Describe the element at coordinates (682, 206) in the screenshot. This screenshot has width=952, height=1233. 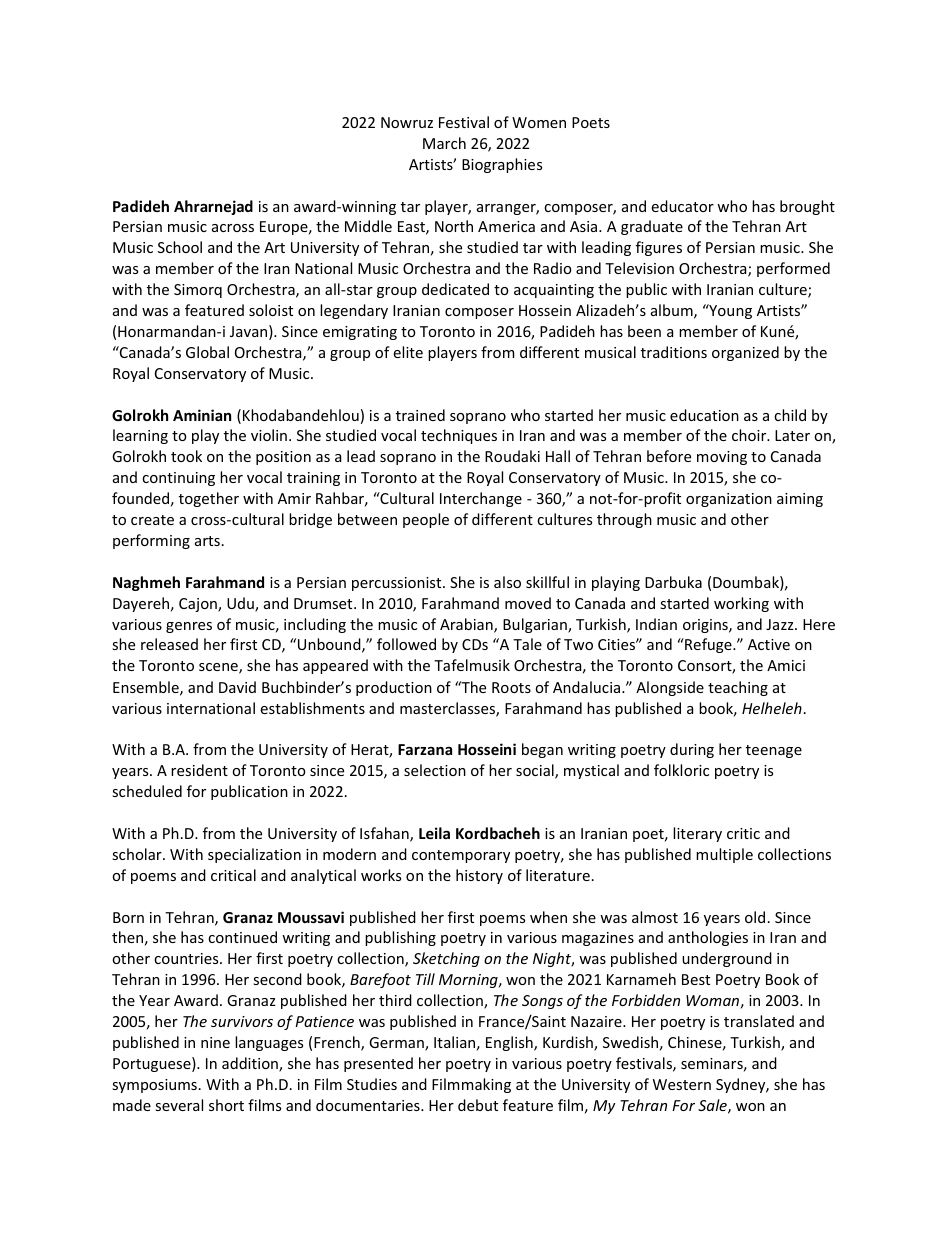
I see `educator` at that location.
